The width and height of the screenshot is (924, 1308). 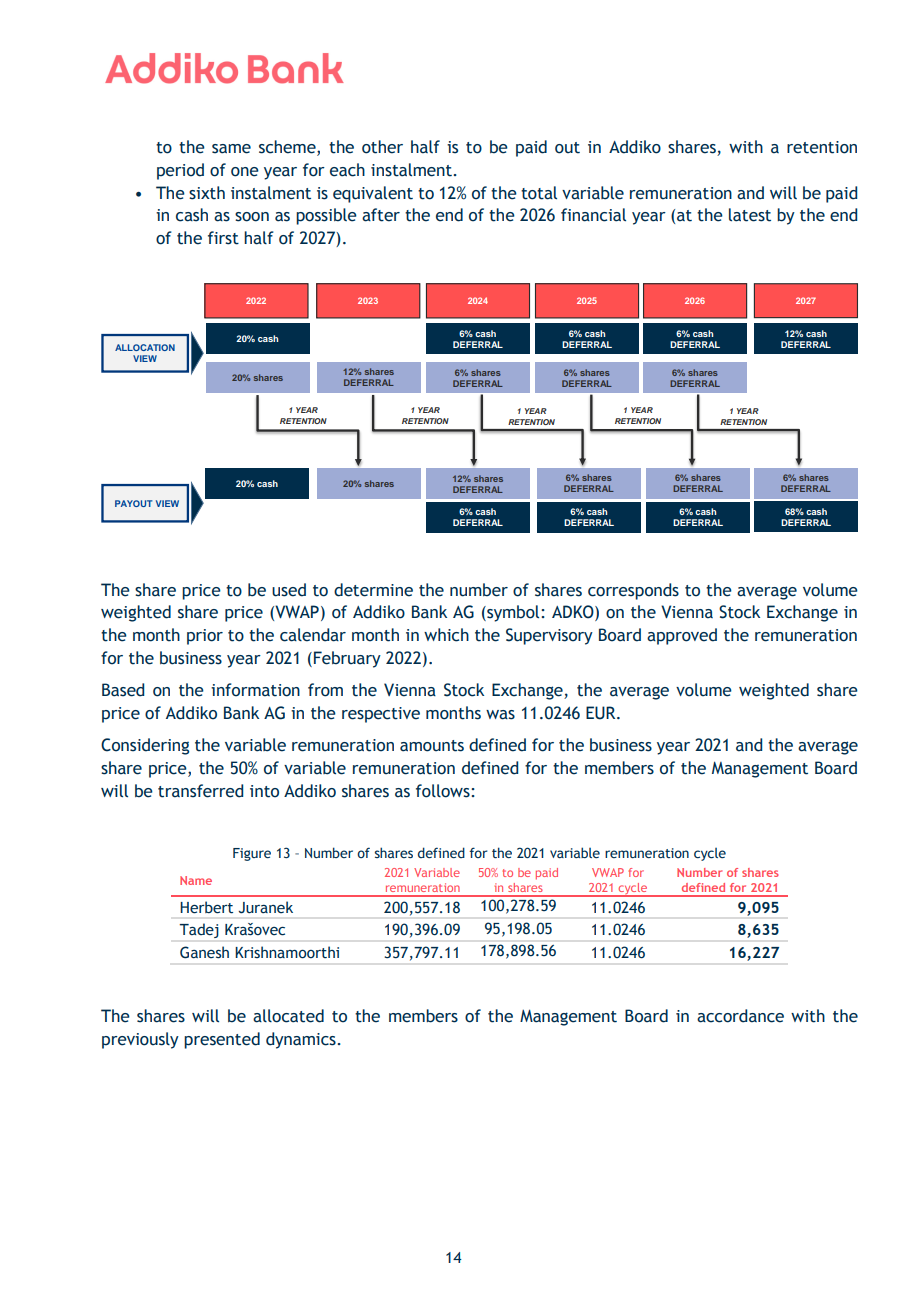 I want to click on transferred, so click(x=200, y=791).
